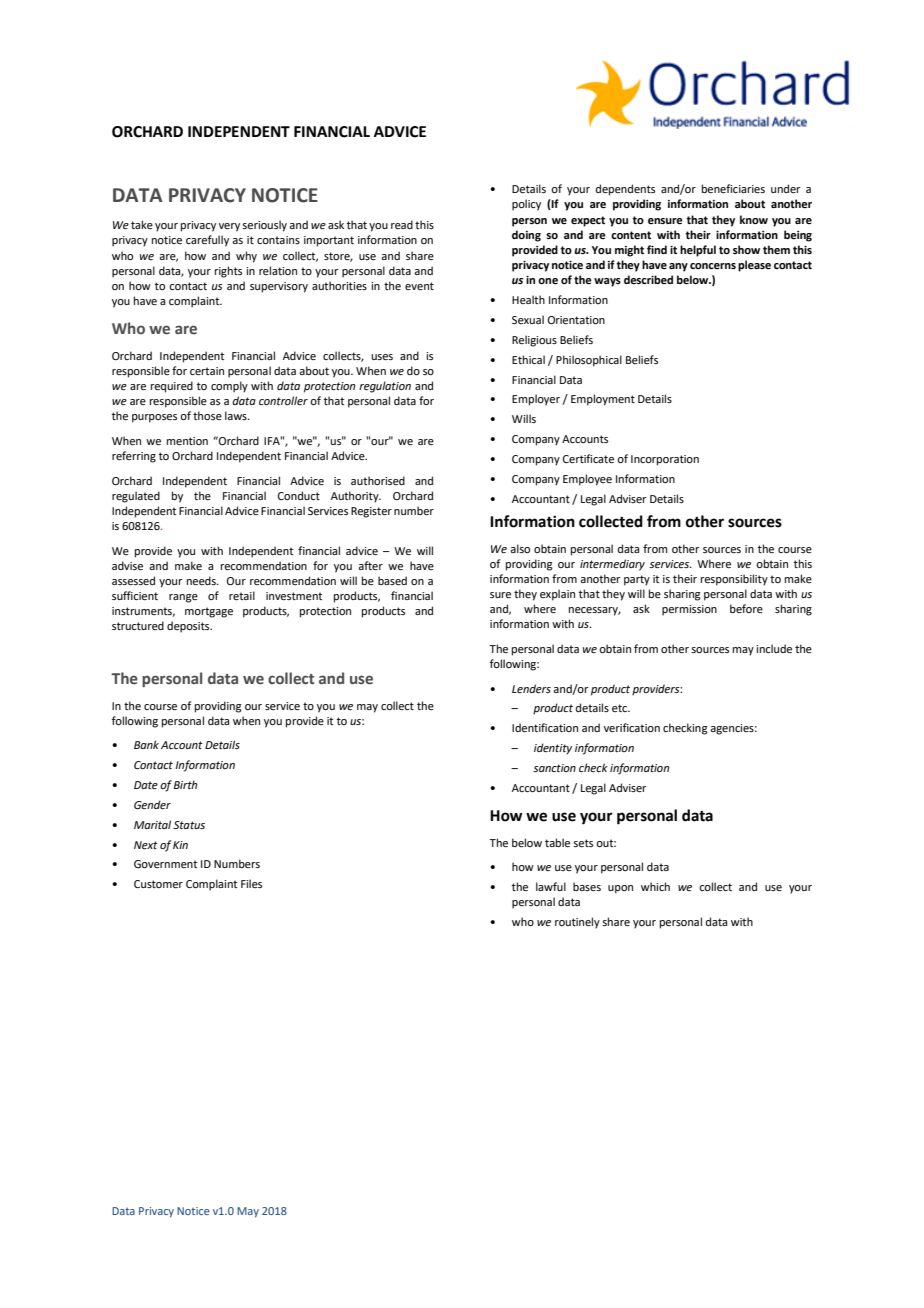 This page has height=1308, width=924. Describe the element at coordinates (589, 361) in the page. I see `Philosophical` at that location.
